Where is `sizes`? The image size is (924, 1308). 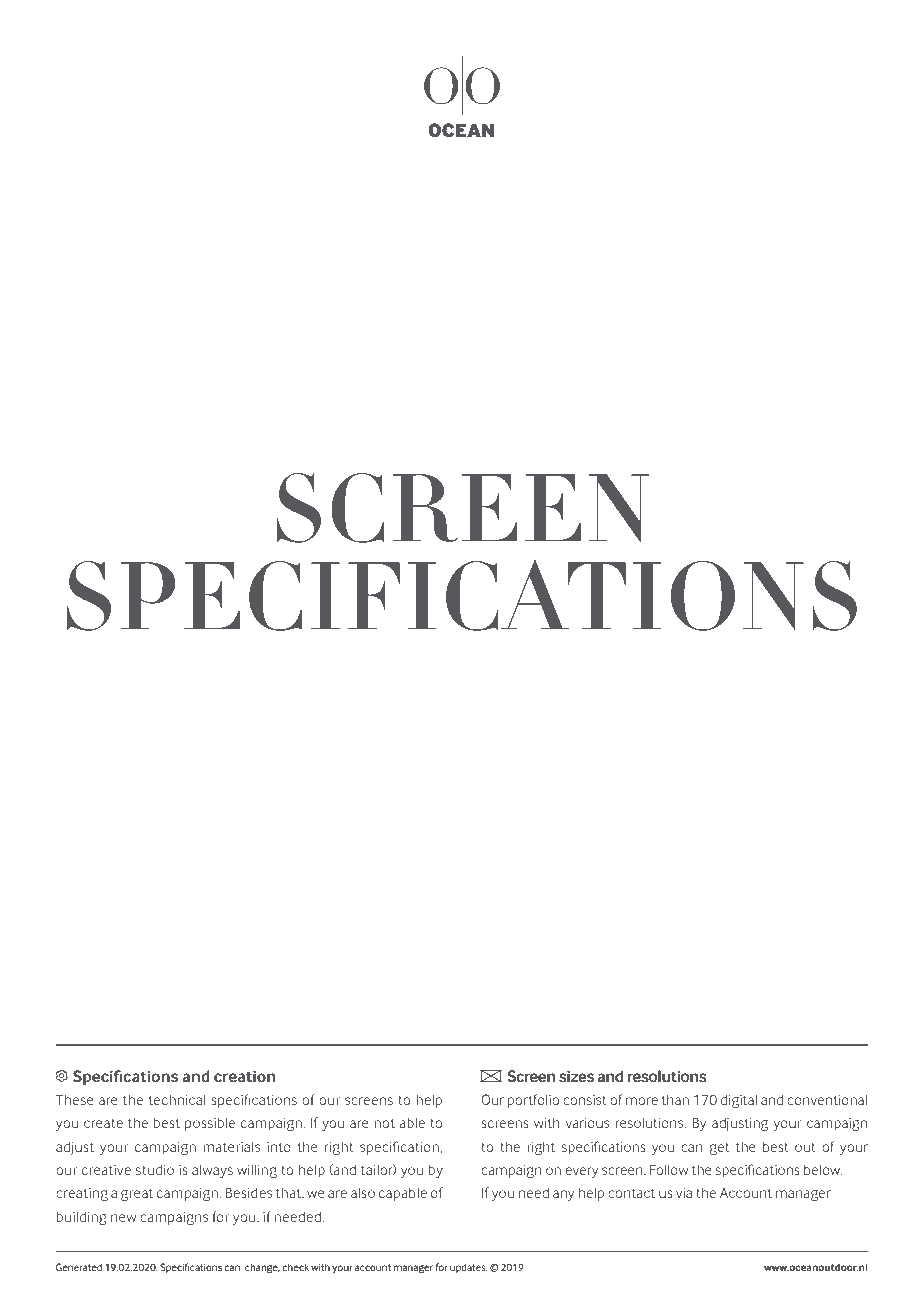
sizes is located at coordinates (576, 1076).
